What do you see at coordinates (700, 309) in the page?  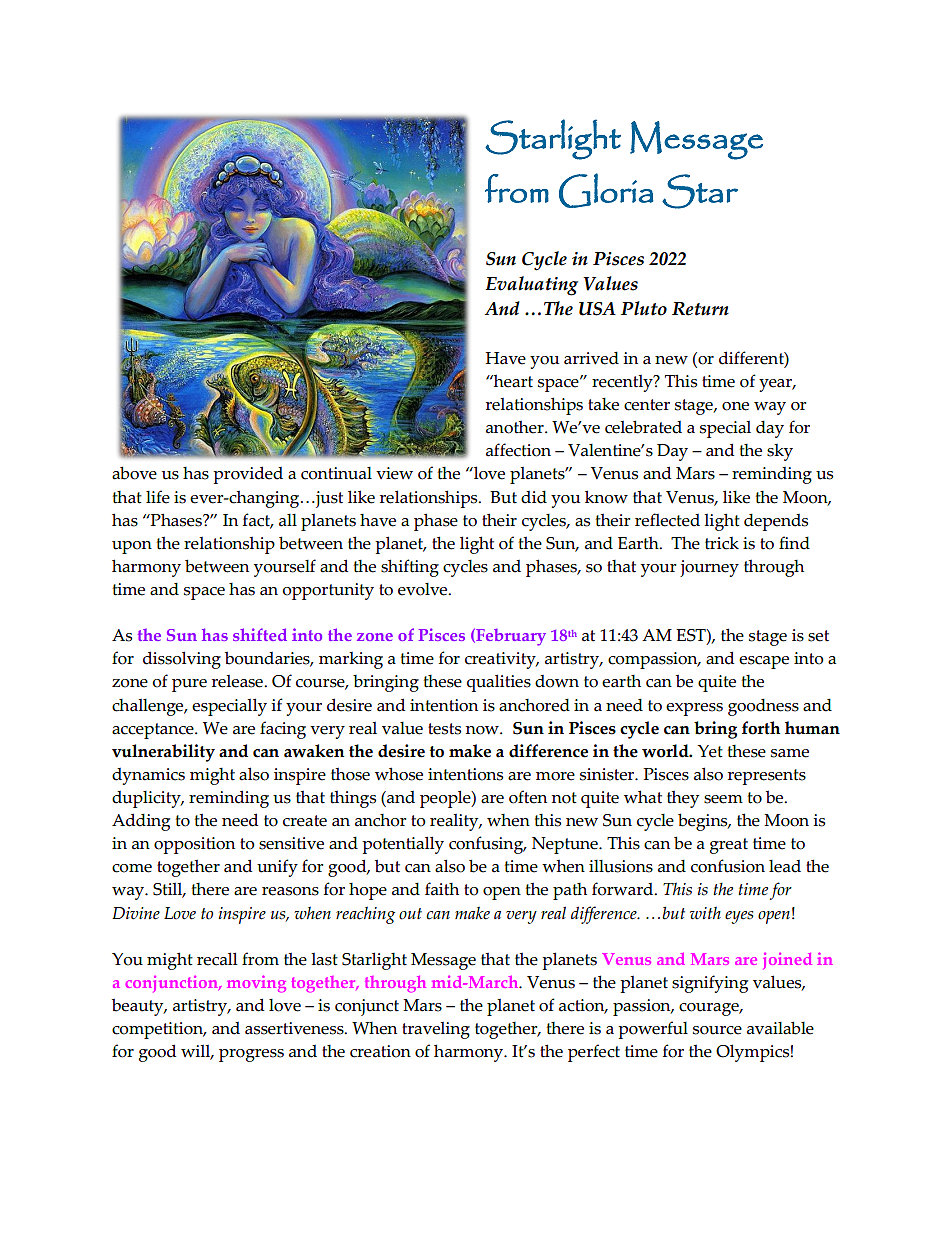 I see `Return` at bounding box center [700, 309].
